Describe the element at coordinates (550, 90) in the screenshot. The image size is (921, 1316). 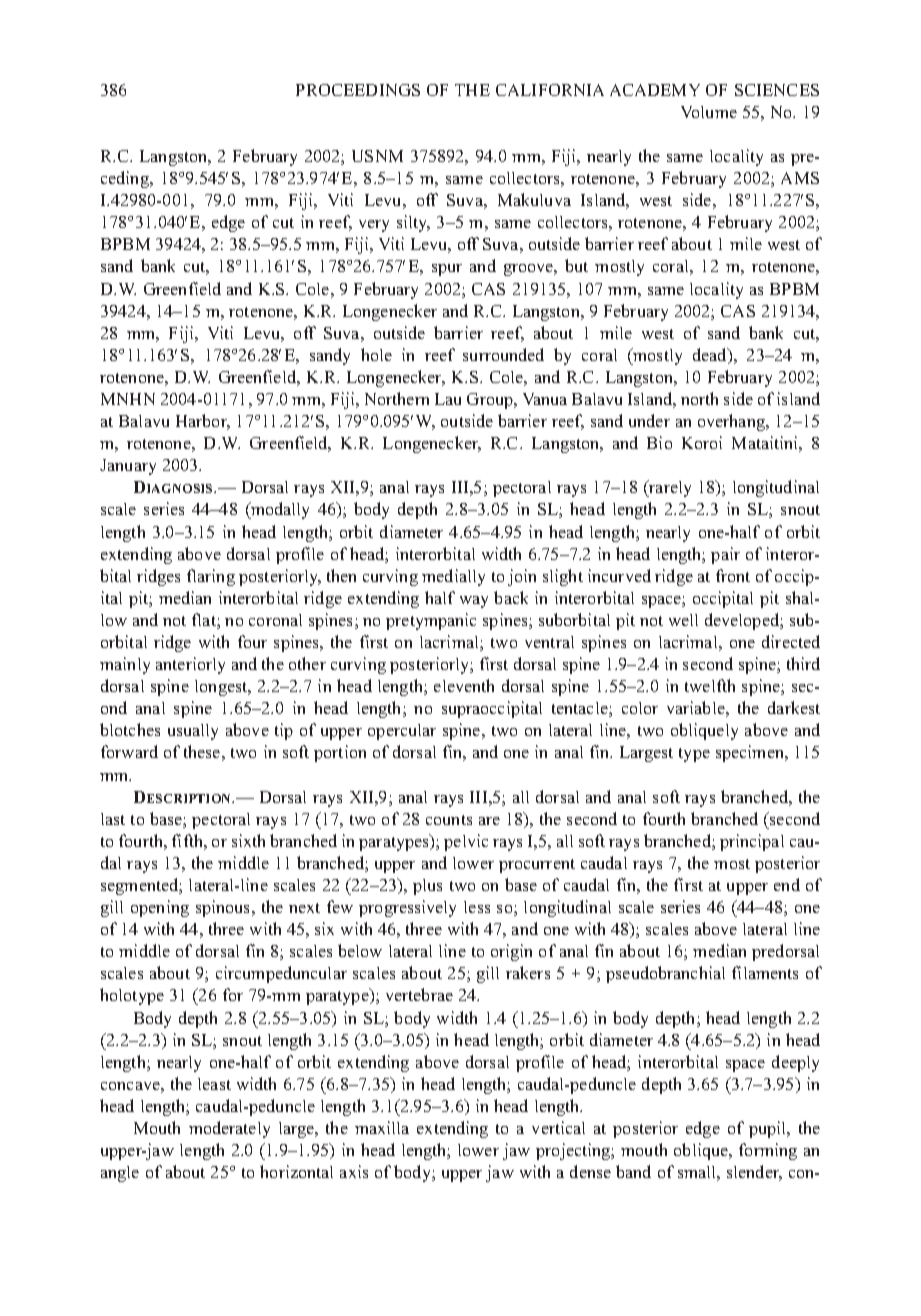
I see `CALIFORNIA` at that location.
